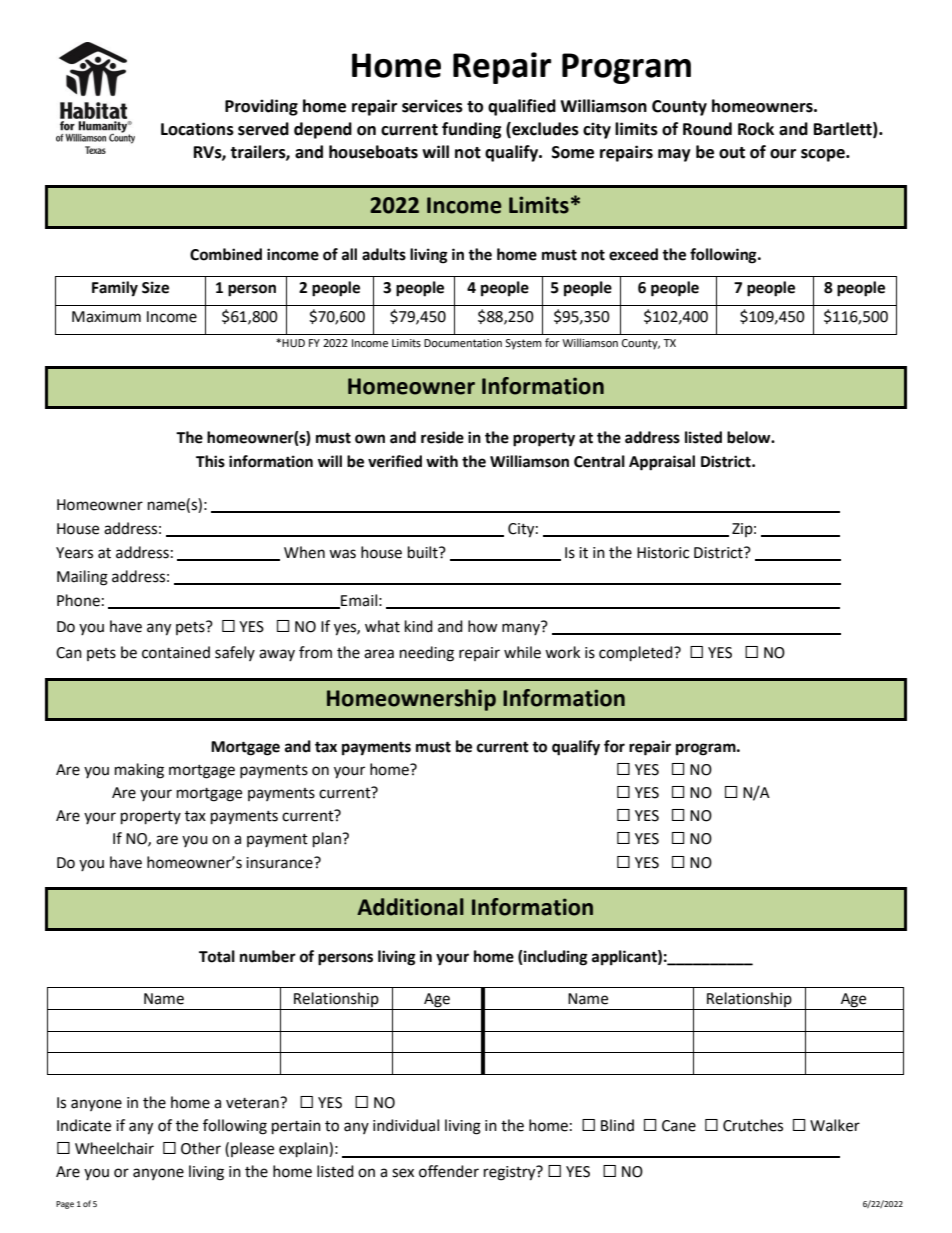 The height and width of the screenshot is (1233, 952). I want to click on completed, so click(637, 654).
